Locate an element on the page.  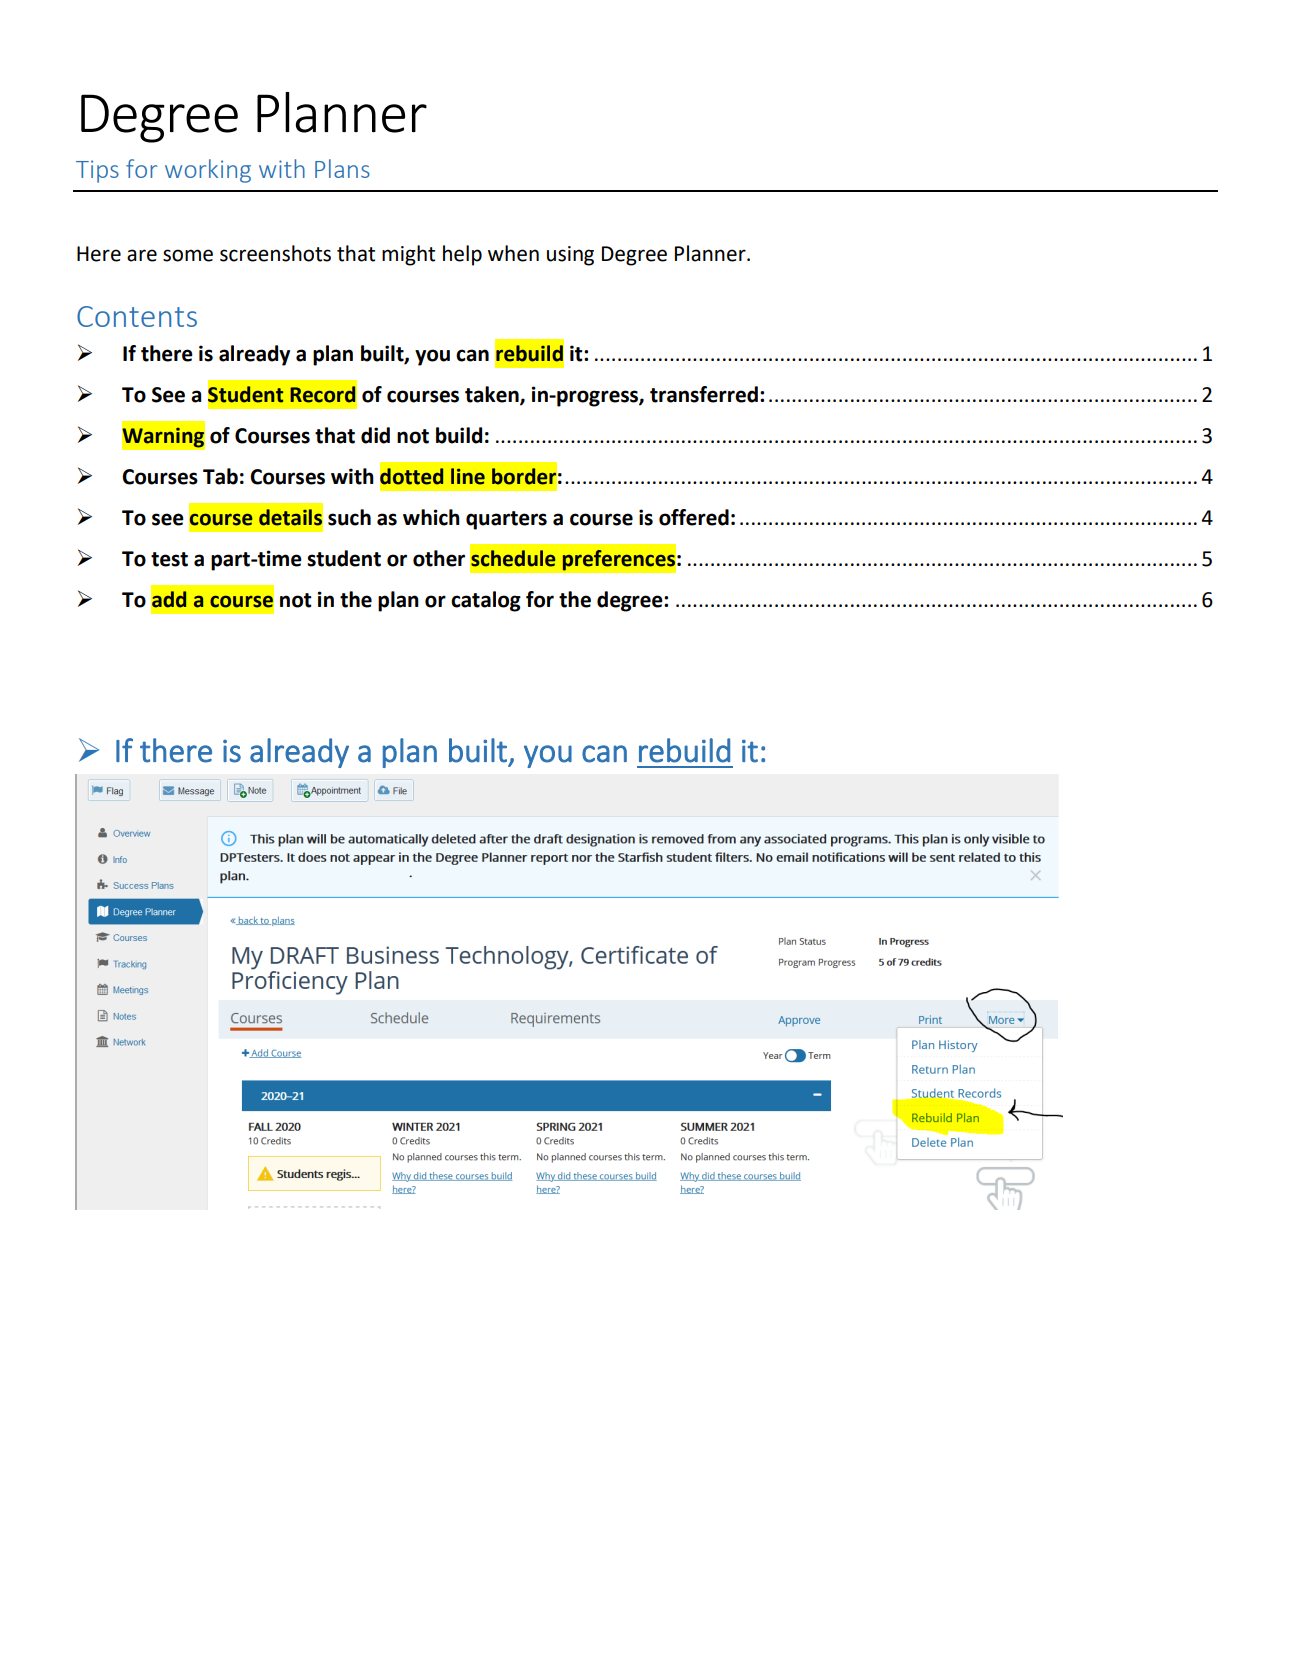
test is located at coordinates (169, 559).
